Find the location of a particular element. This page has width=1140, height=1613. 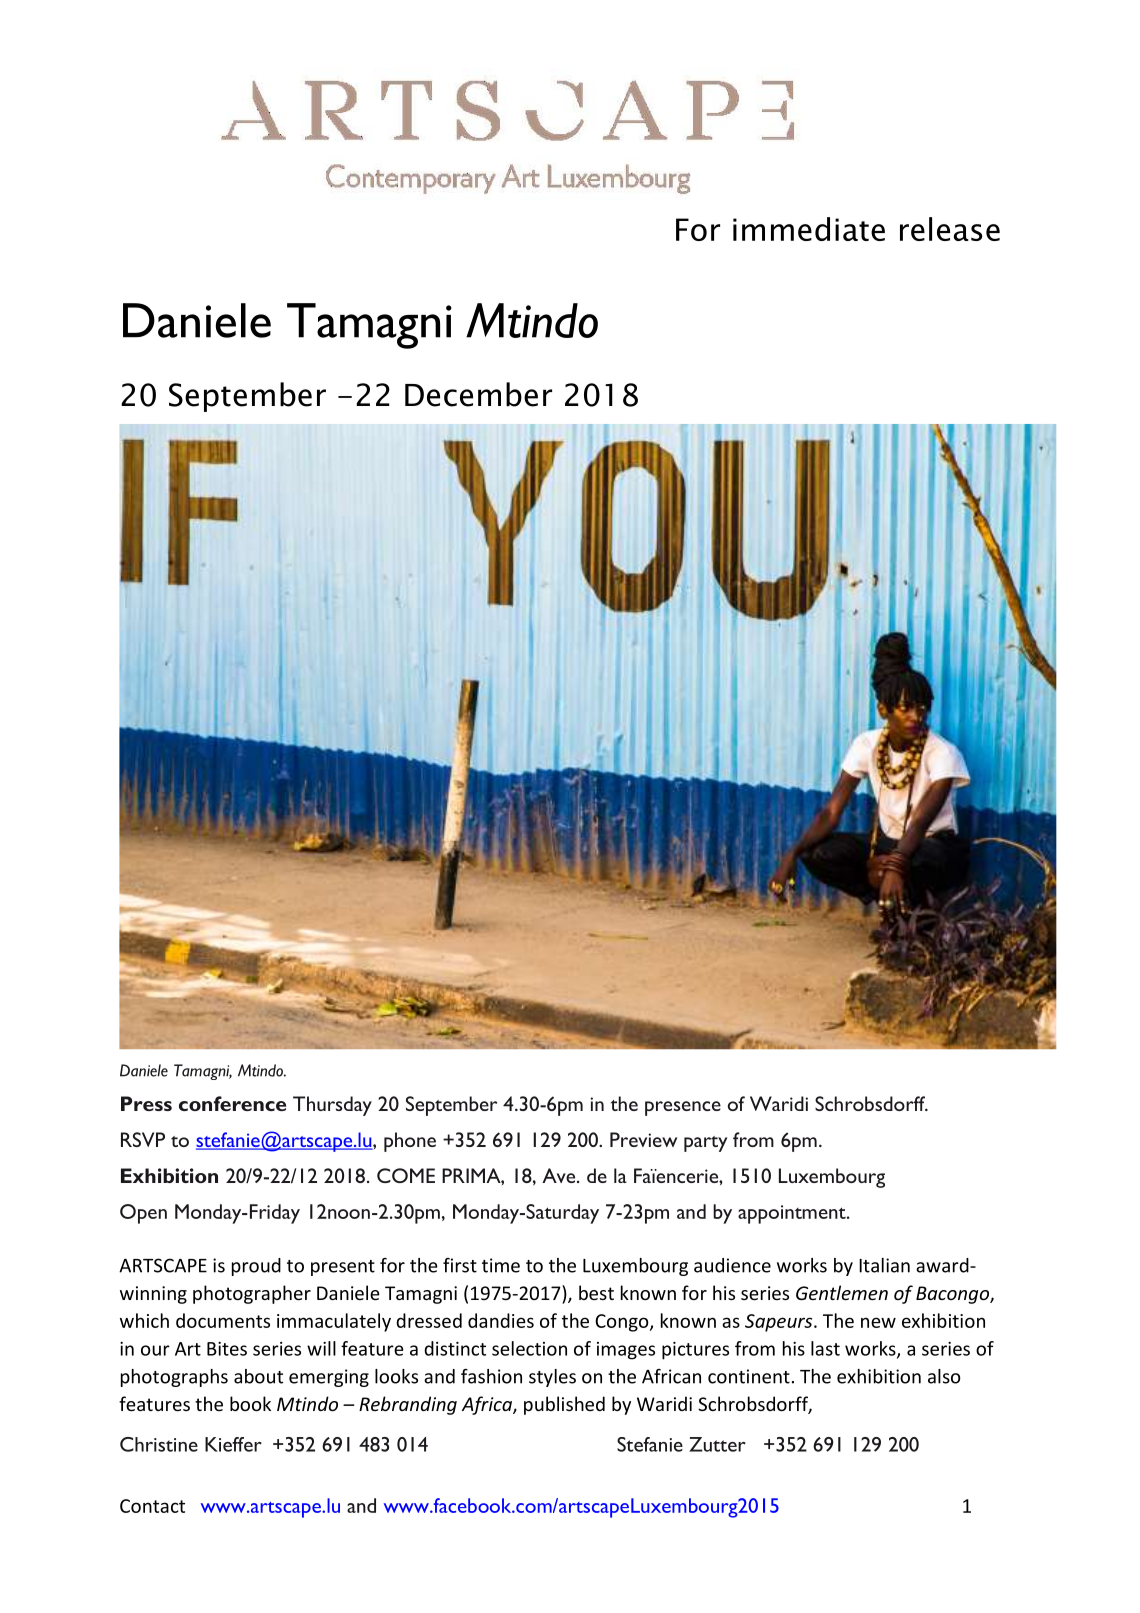

Christine is located at coordinates (159, 1444).
